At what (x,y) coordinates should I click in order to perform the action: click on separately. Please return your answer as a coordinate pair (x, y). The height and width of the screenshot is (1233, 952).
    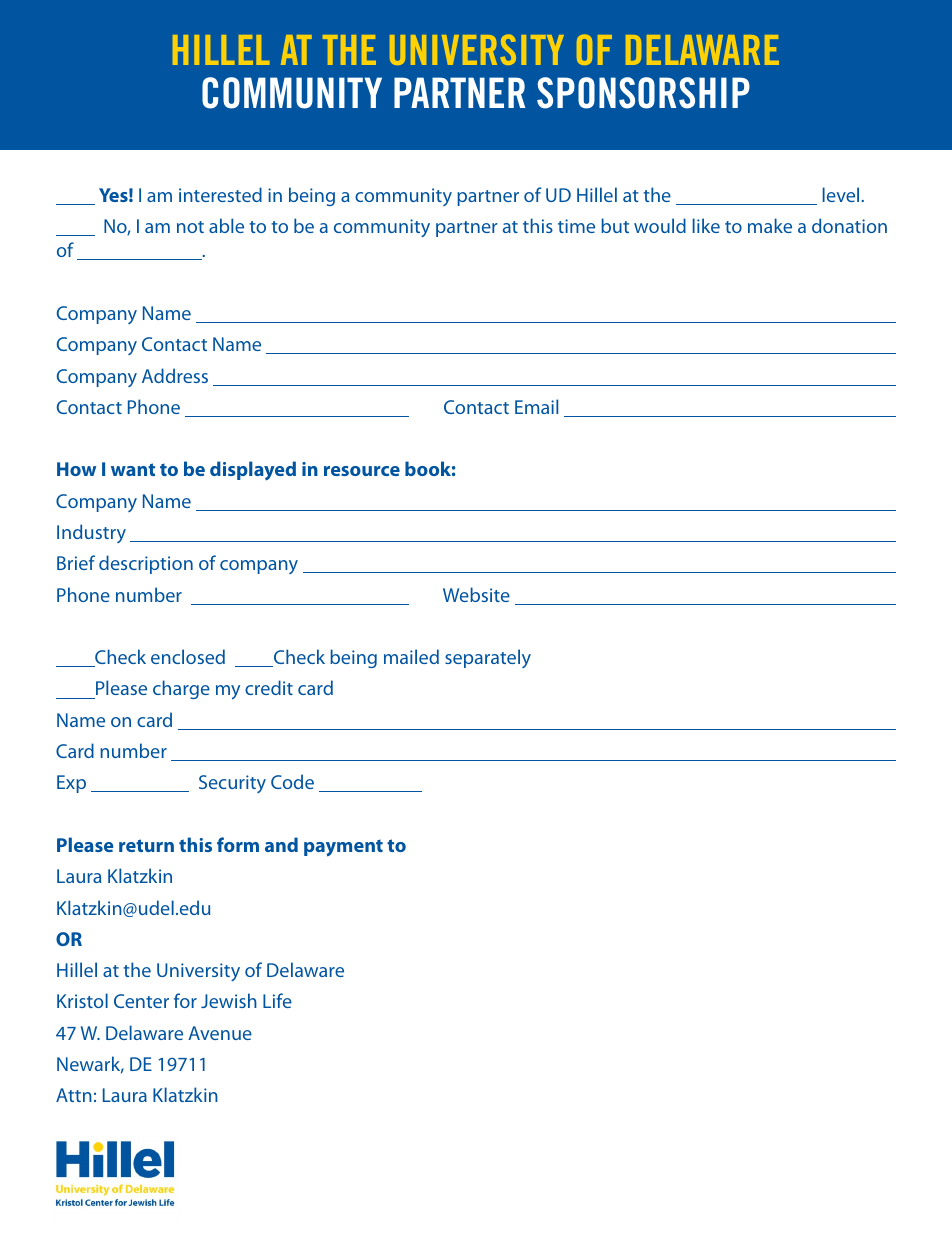
    Looking at the image, I should click on (488, 658).
